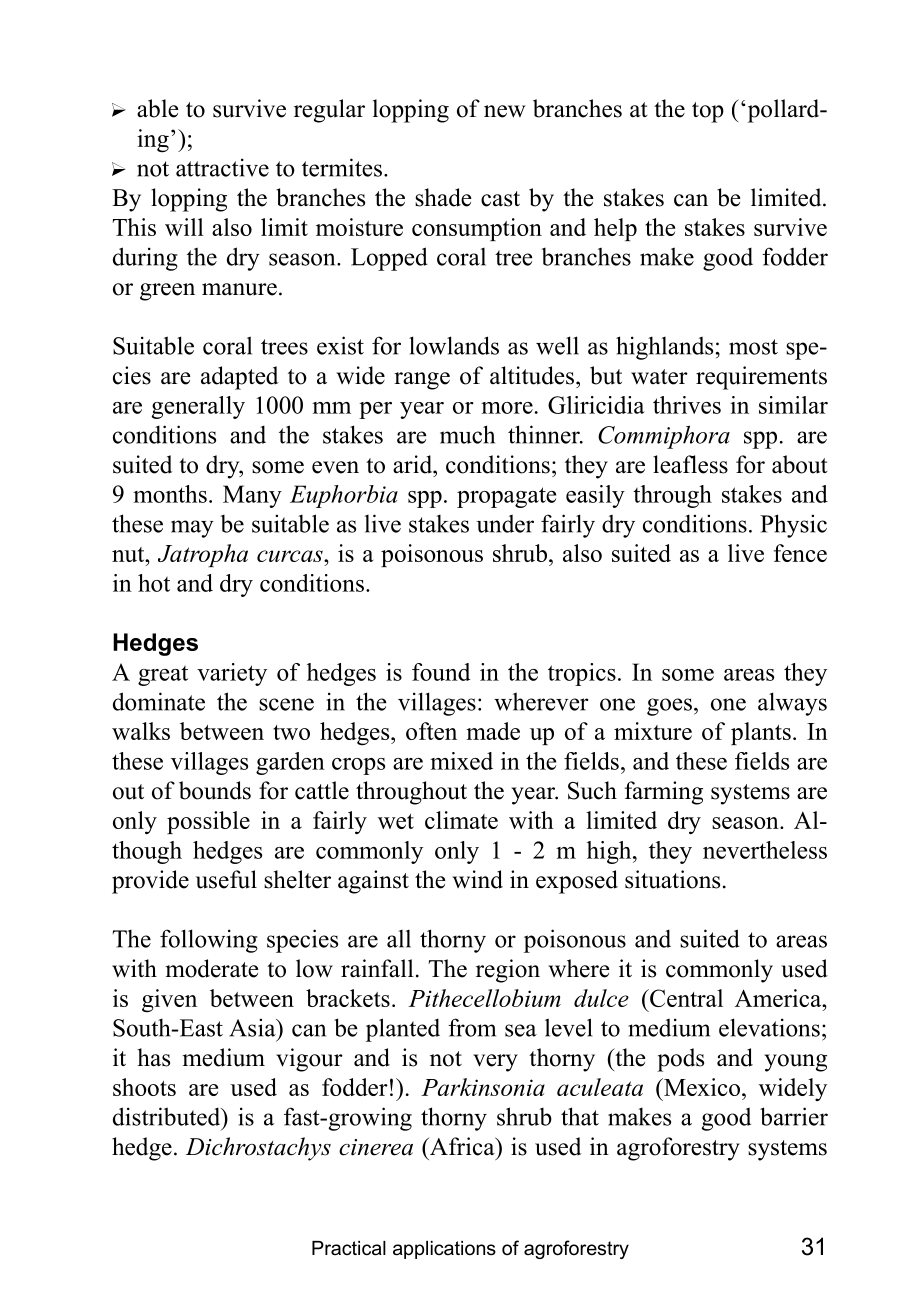  Describe the element at coordinates (232, 674) in the image. I see `variety` at that location.
